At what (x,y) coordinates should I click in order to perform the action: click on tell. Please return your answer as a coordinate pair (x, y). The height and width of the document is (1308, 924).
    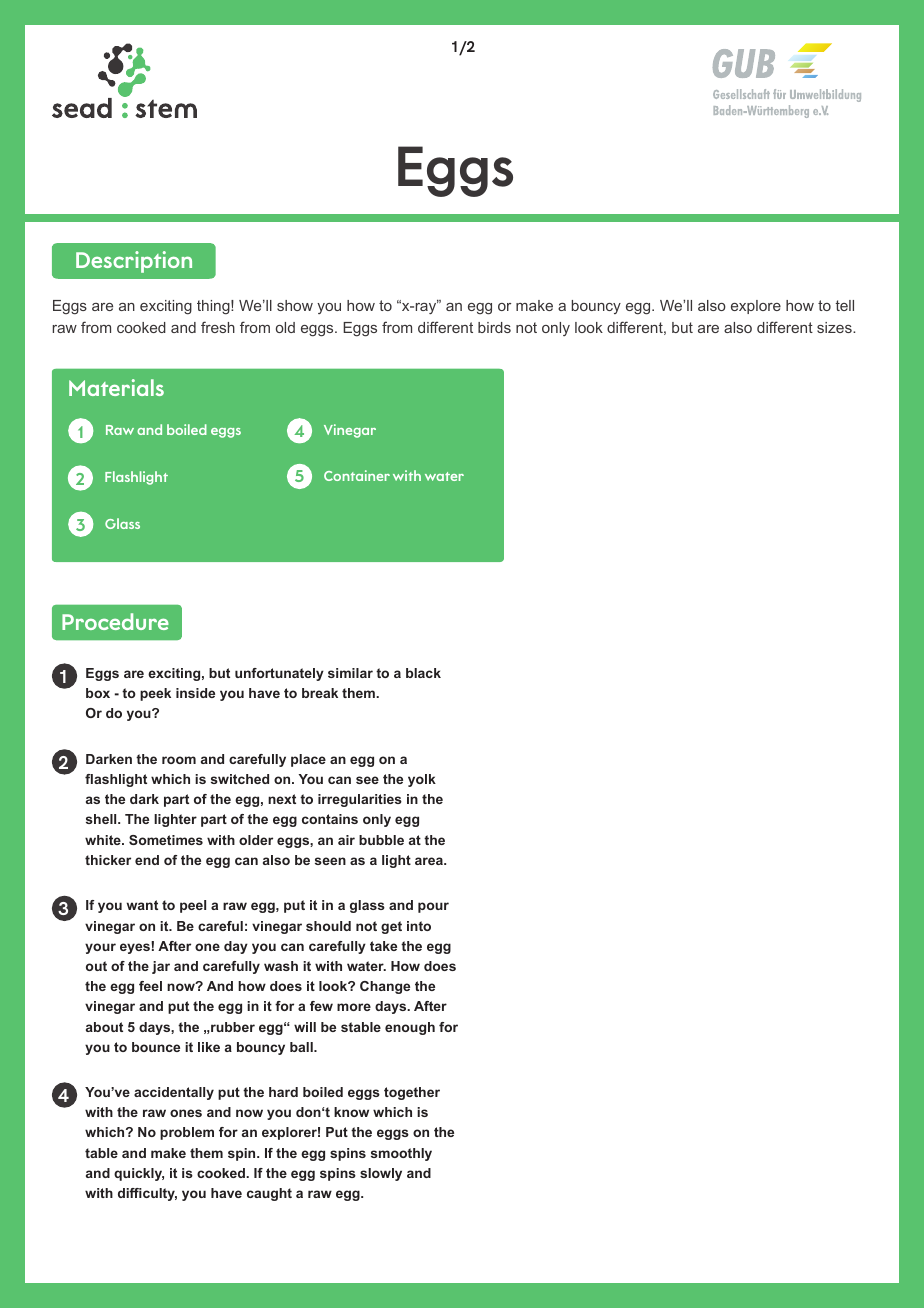
    Looking at the image, I should click on (845, 305).
